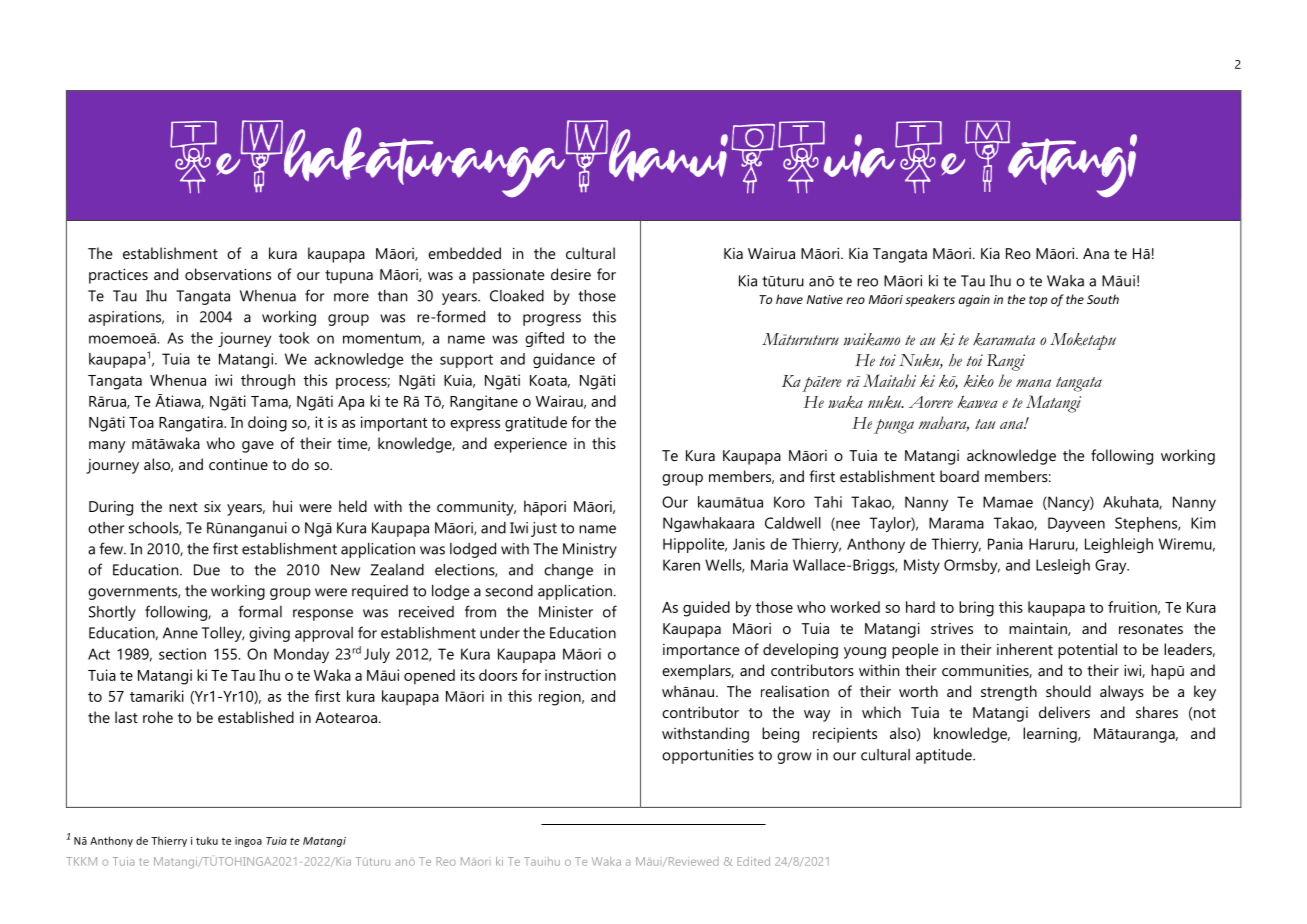 The image size is (1307, 924). I want to click on desire, so click(571, 274).
